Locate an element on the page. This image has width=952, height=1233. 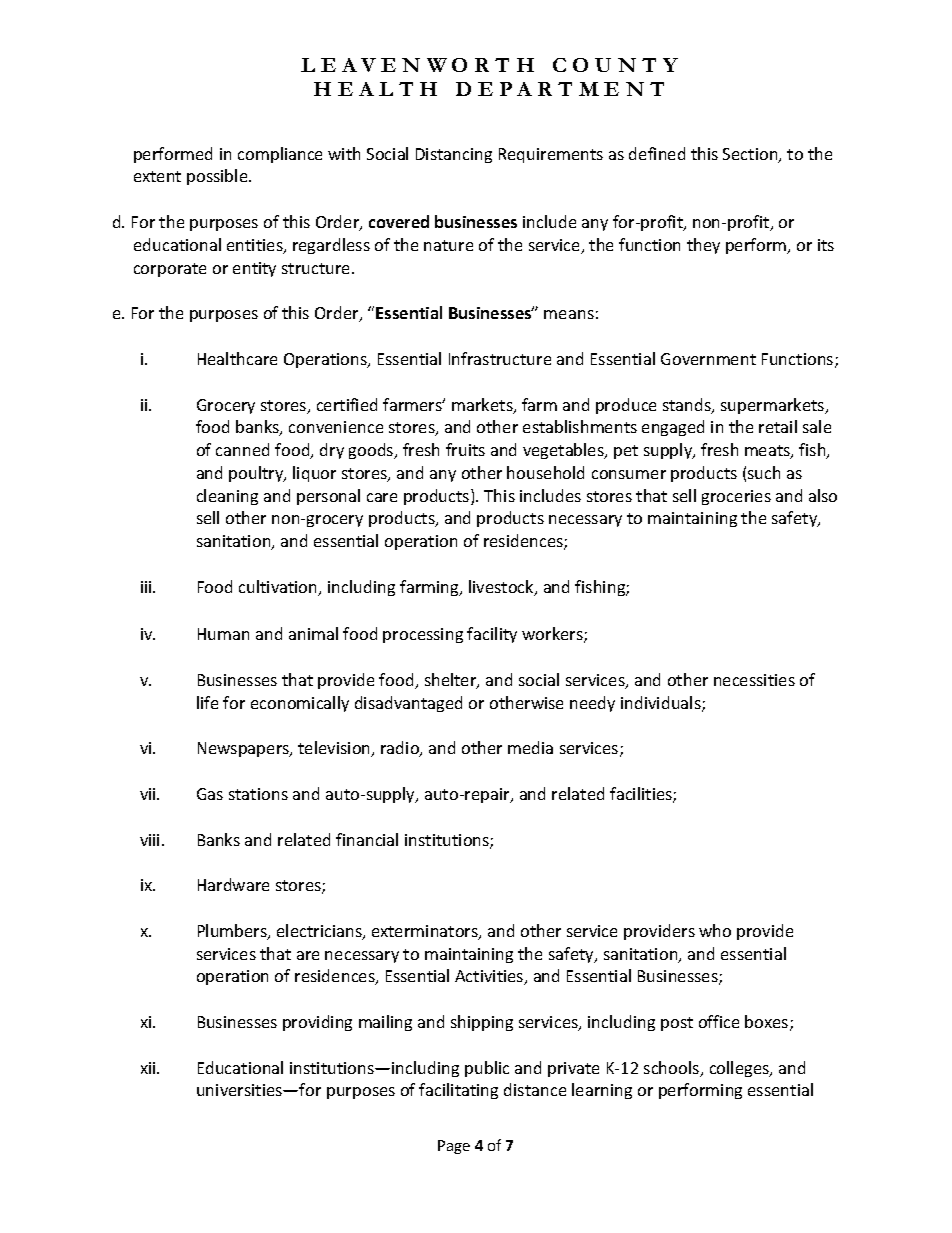
Plumbers is located at coordinates (233, 932).
